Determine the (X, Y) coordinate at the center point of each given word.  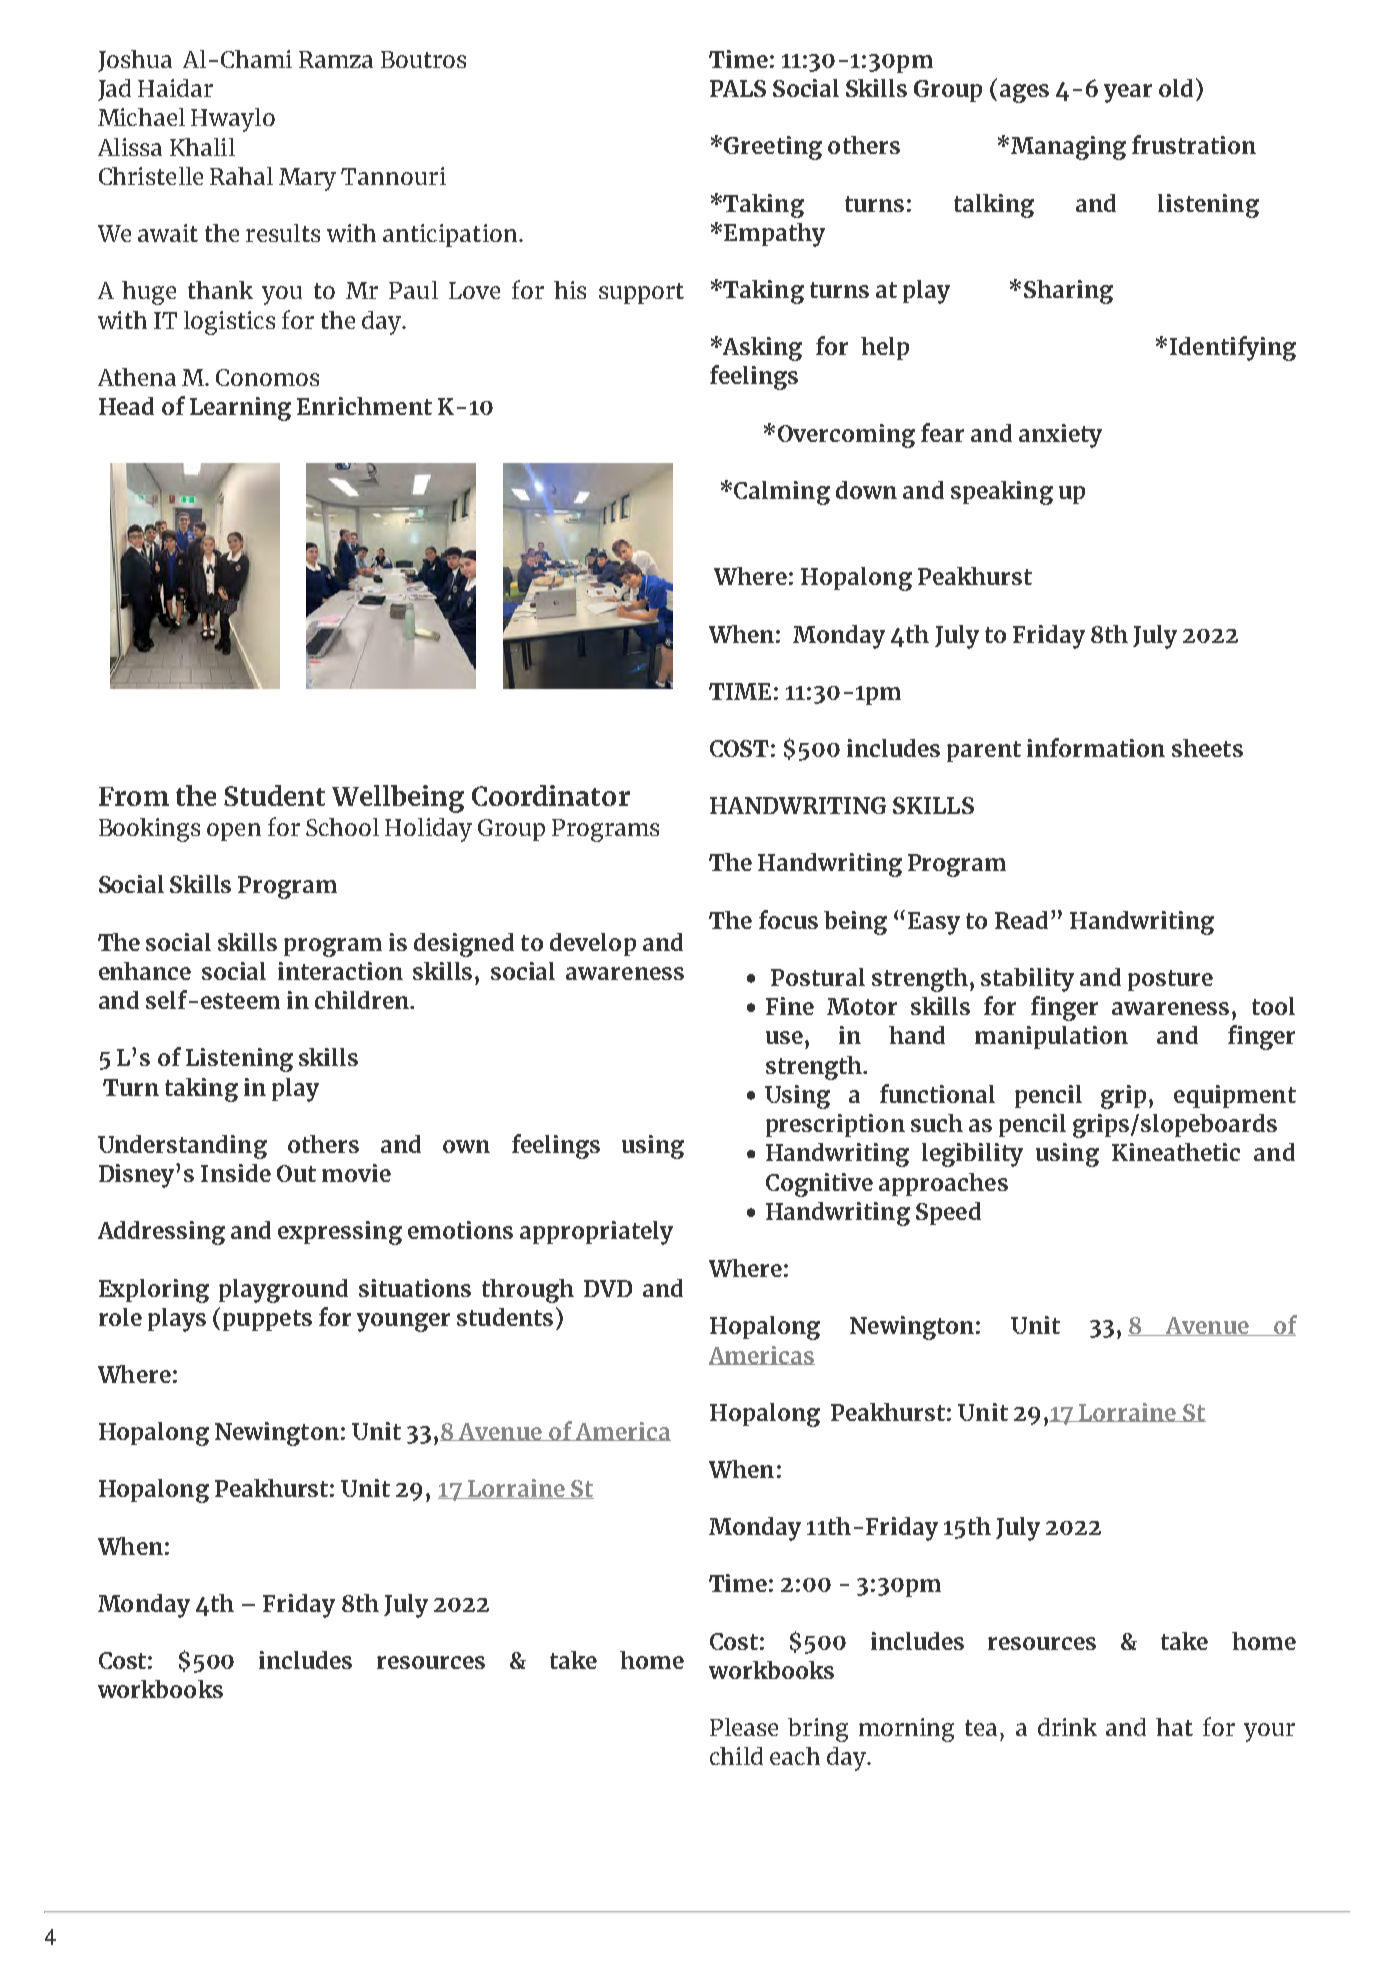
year (1128, 93)
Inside (236, 1173)
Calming (782, 493)
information (1096, 747)
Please (744, 1727)
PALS (738, 88)
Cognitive (819, 1185)
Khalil (202, 147)
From (134, 796)
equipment (1235, 1096)
